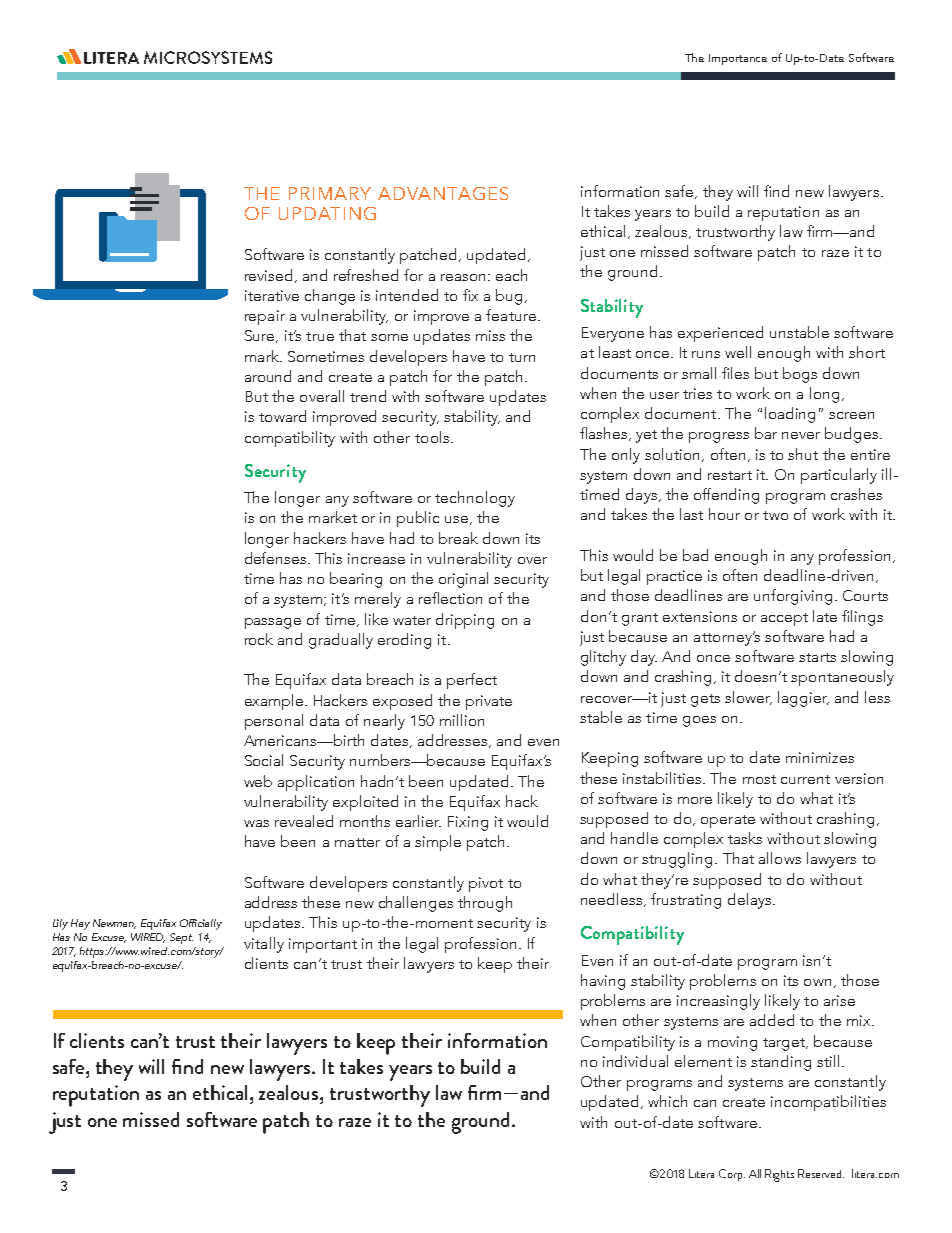 The image size is (952, 1233). Describe the element at coordinates (738, 59) in the image. I see `Importance` at that location.
